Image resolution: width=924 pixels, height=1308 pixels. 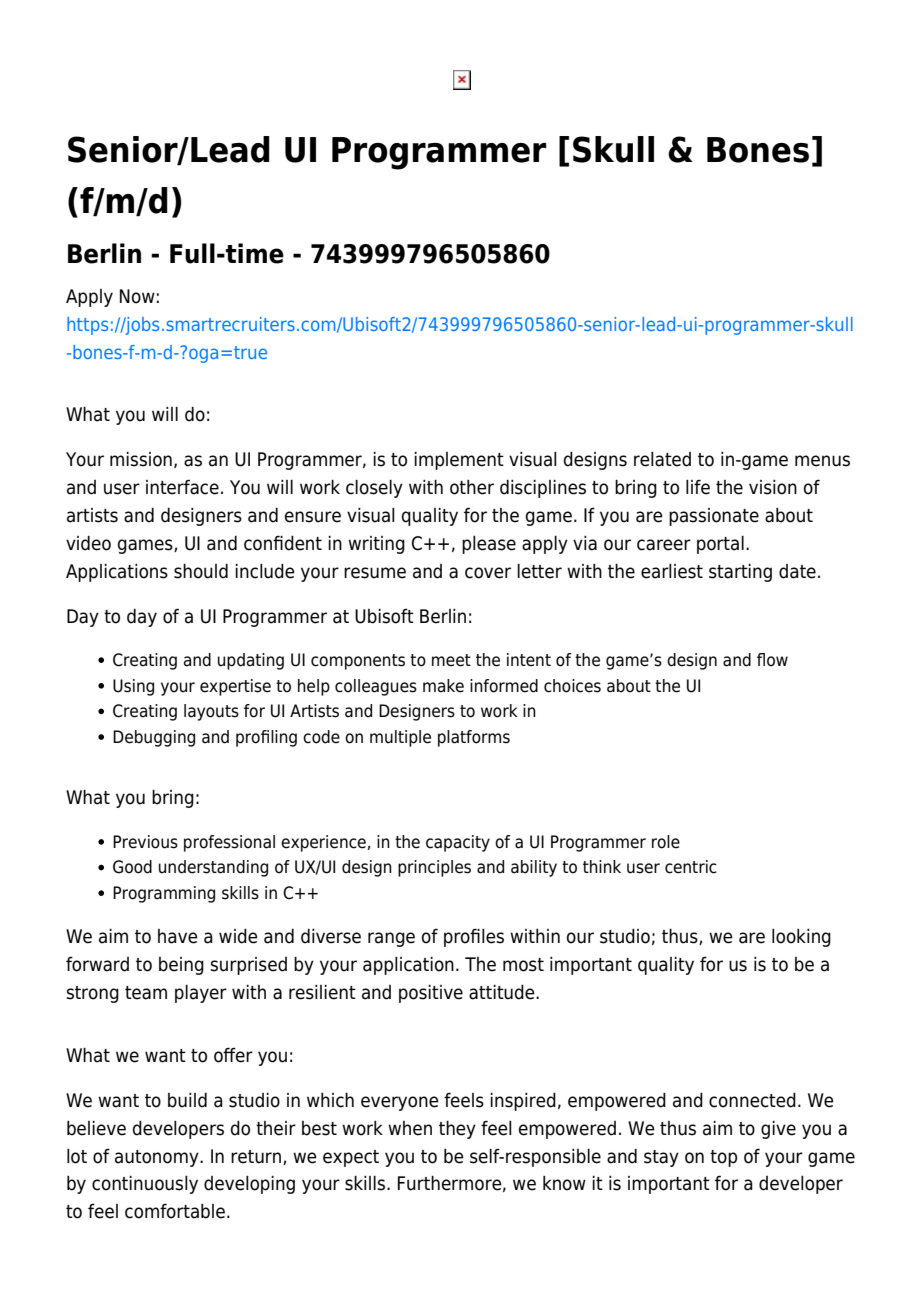 What do you see at coordinates (182, 487) in the page?
I see `interface` at bounding box center [182, 487].
